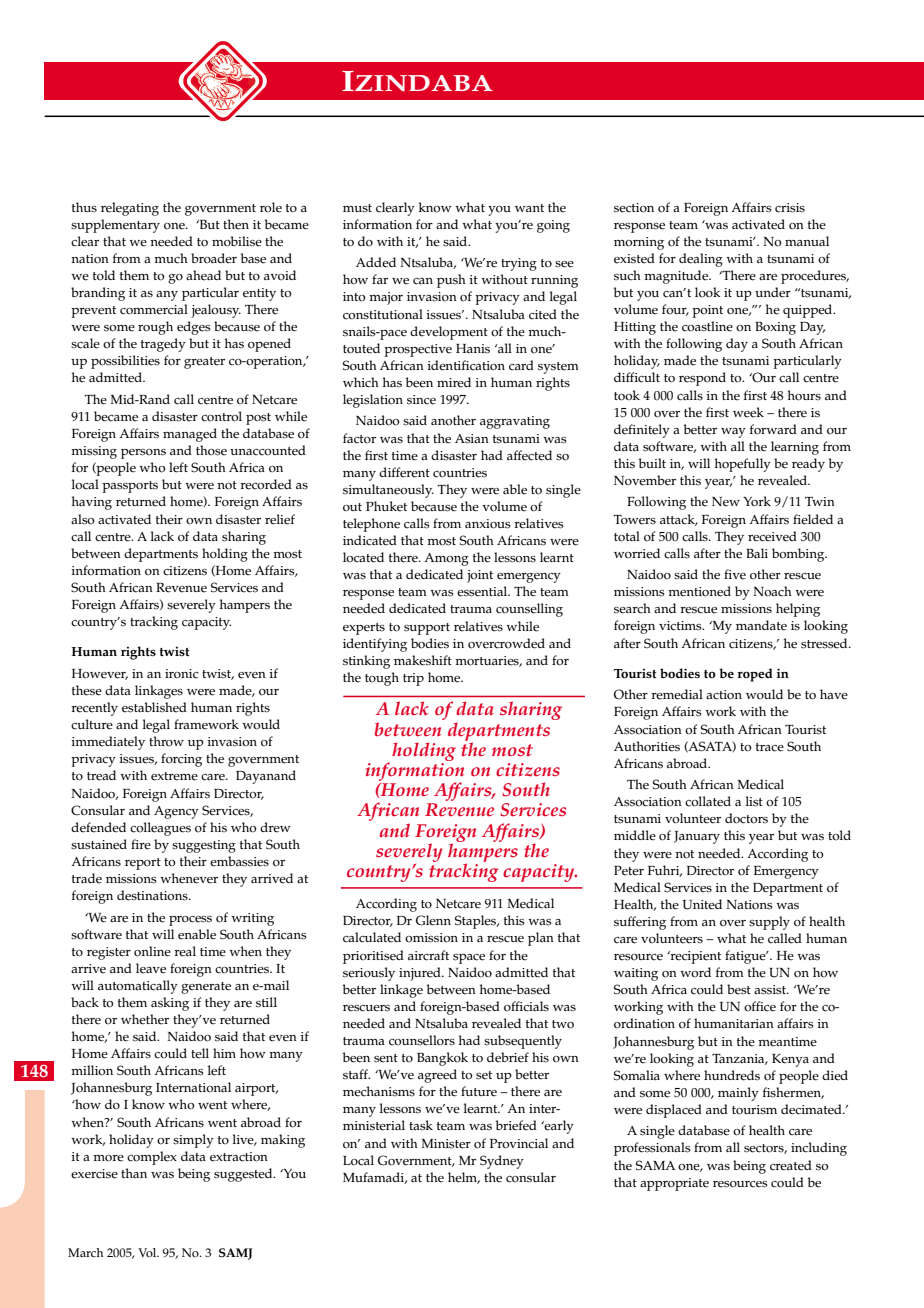  Describe the element at coordinates (134, 1173) in the document. I see `than` at that location.
